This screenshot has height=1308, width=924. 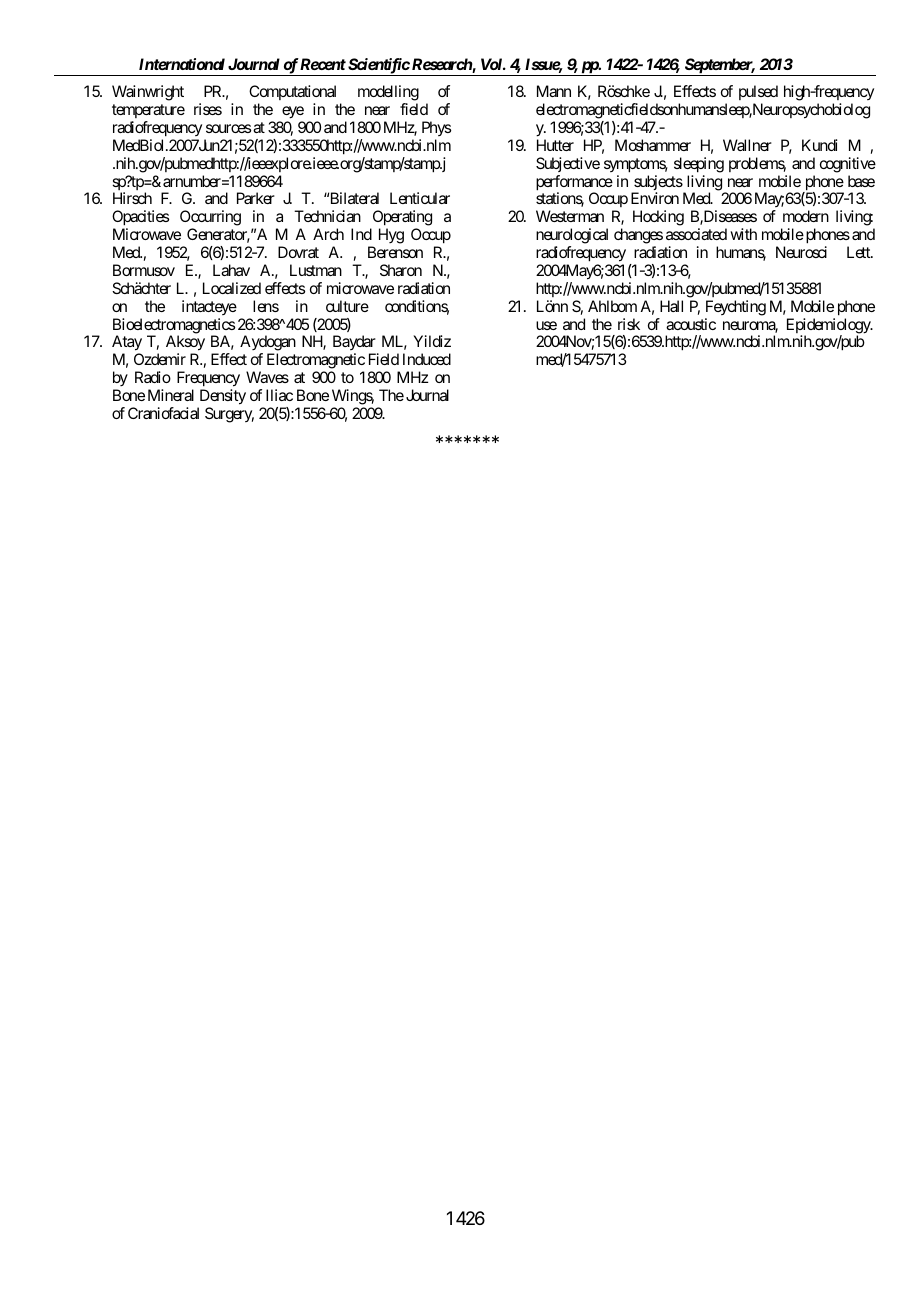 What do you see at coordinates (210, 219) in the screenshot?
I see `Occurring` at bounding box center [210, 219].
